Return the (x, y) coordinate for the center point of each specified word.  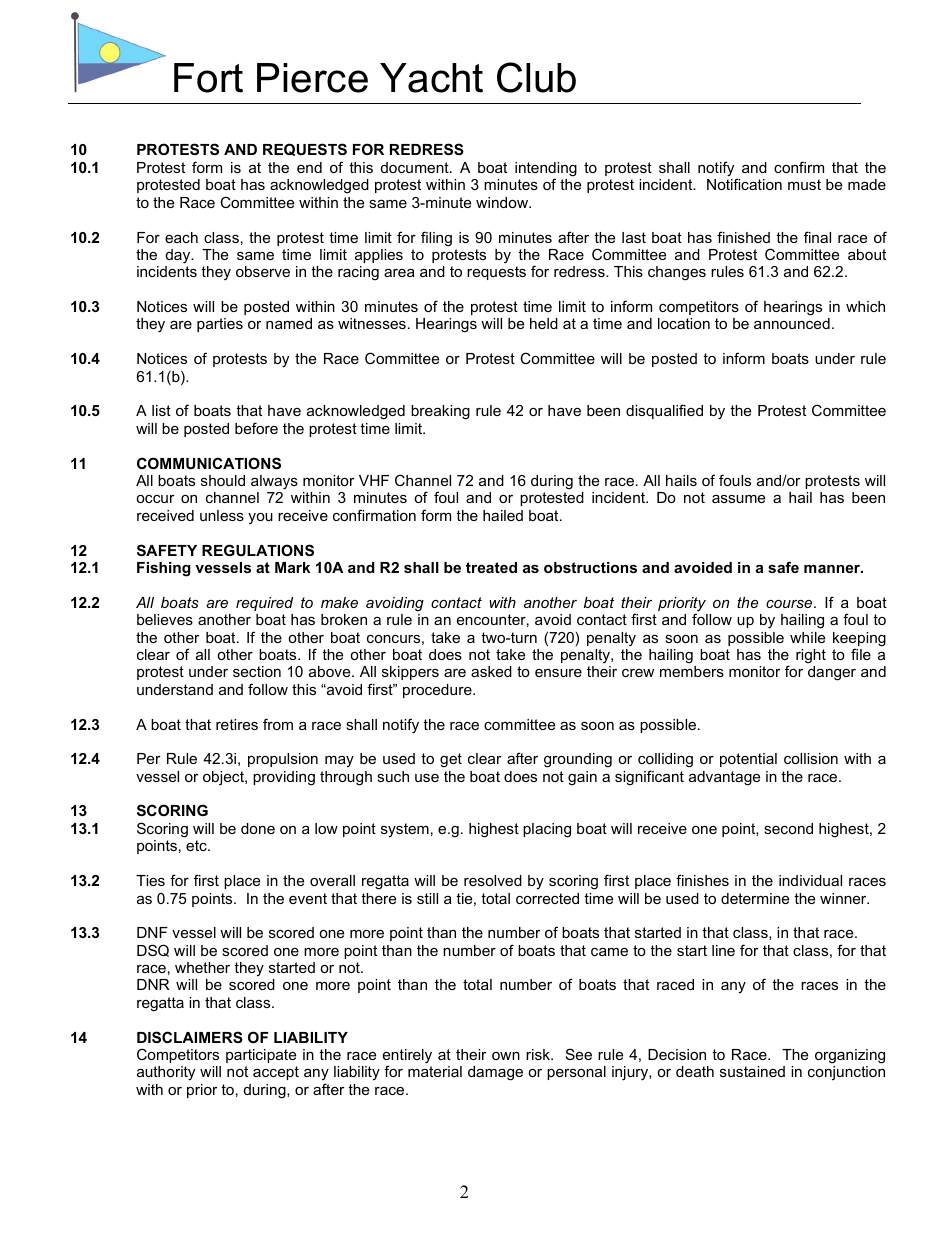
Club (536, 77)
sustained (752, 1071)
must (804, 184)
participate (261, 1056)
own (506, 1056)
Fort (208, 78)
